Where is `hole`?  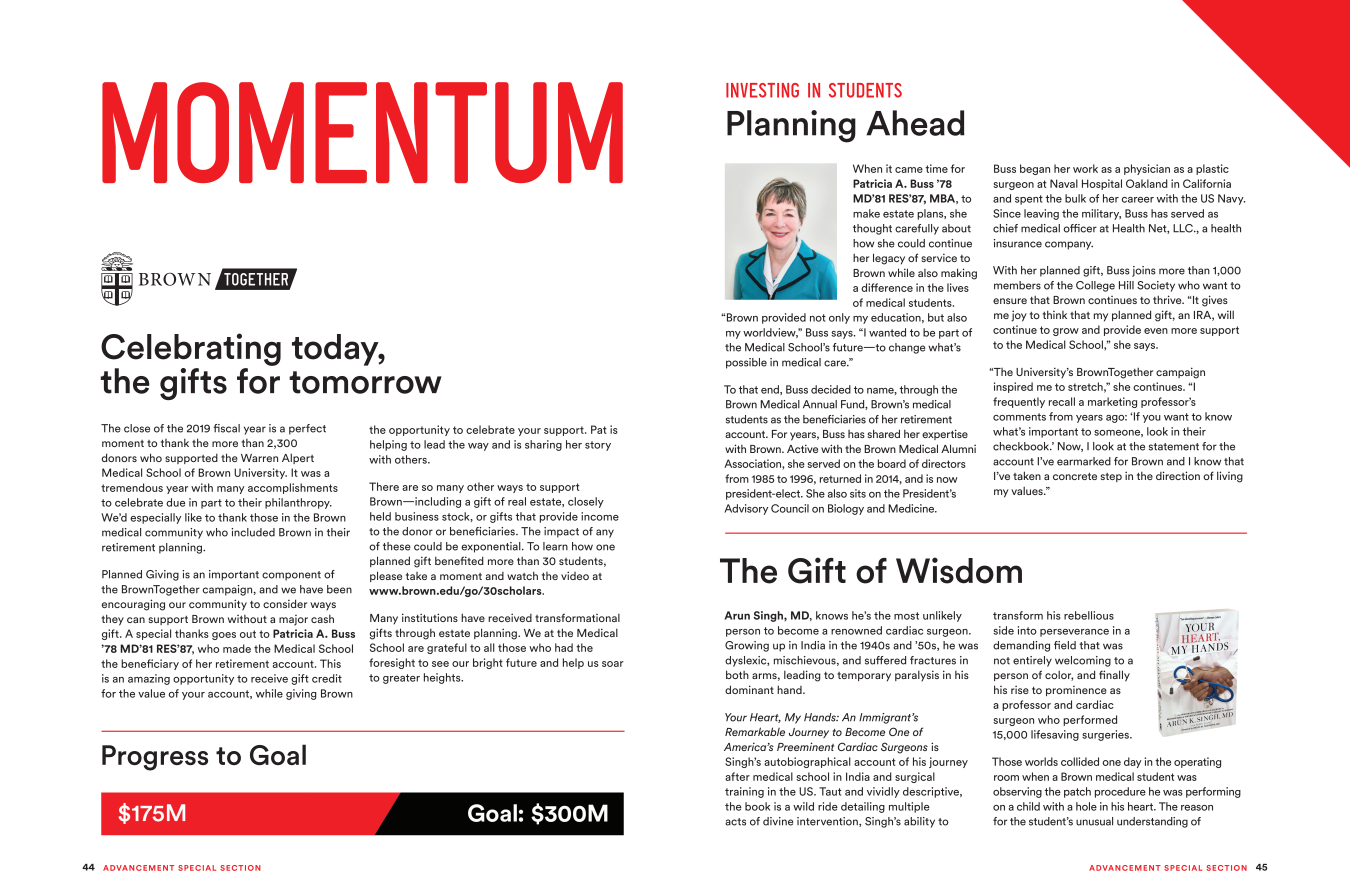 hole is located at coordinates (1086, 806).
